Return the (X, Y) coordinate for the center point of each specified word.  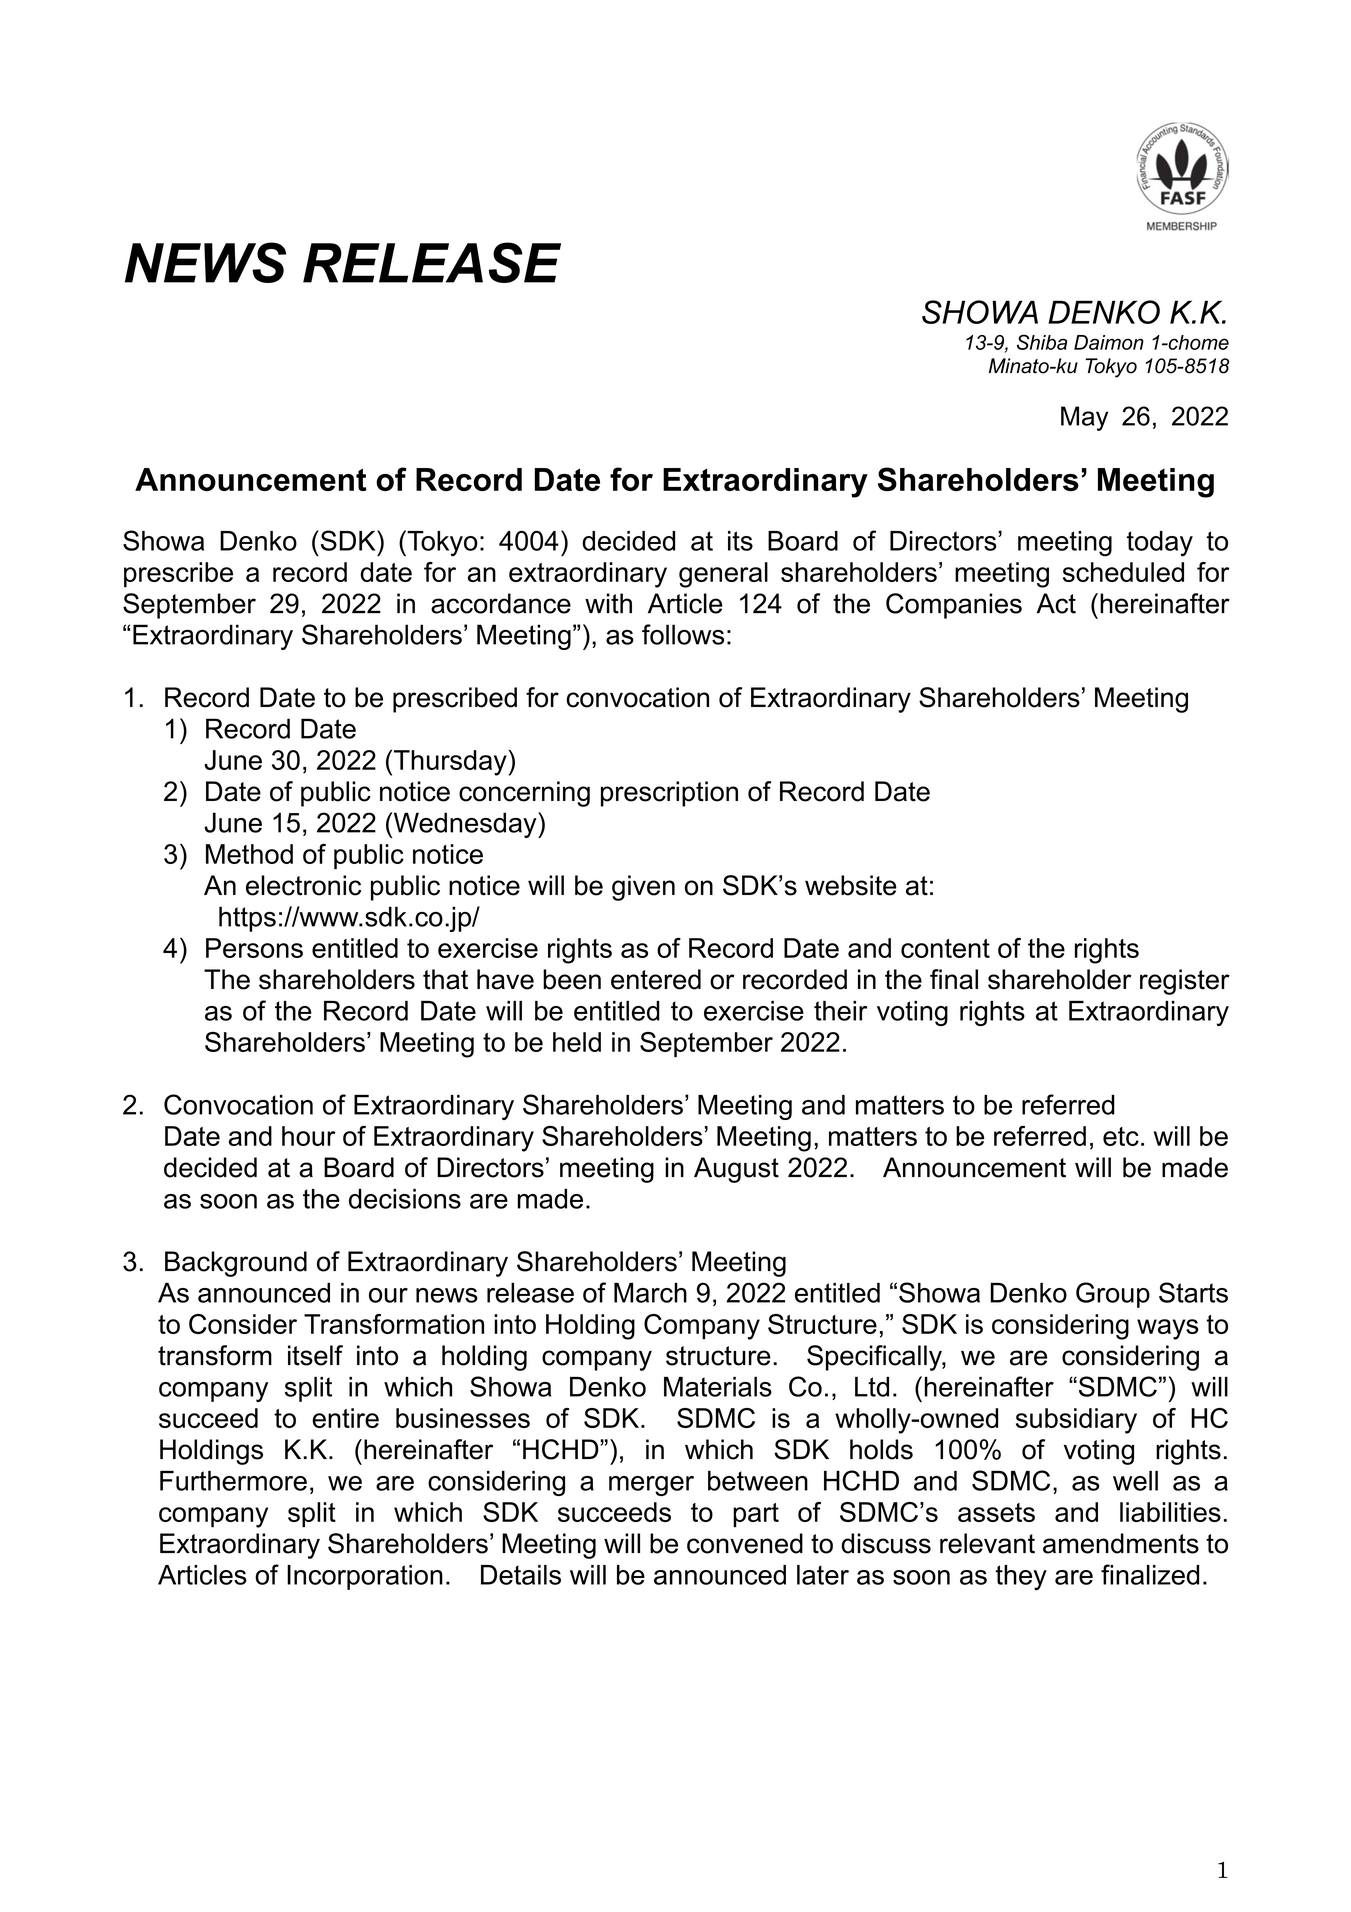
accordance (501, 603)
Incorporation (365, 1577)
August (736, 1170)
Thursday (450, 763)
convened (745, 1543)
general (723, 575)
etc (1121, 1136)
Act (1056, 603)
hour (309, 1136)
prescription (669, 794)
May (1084, 418)
